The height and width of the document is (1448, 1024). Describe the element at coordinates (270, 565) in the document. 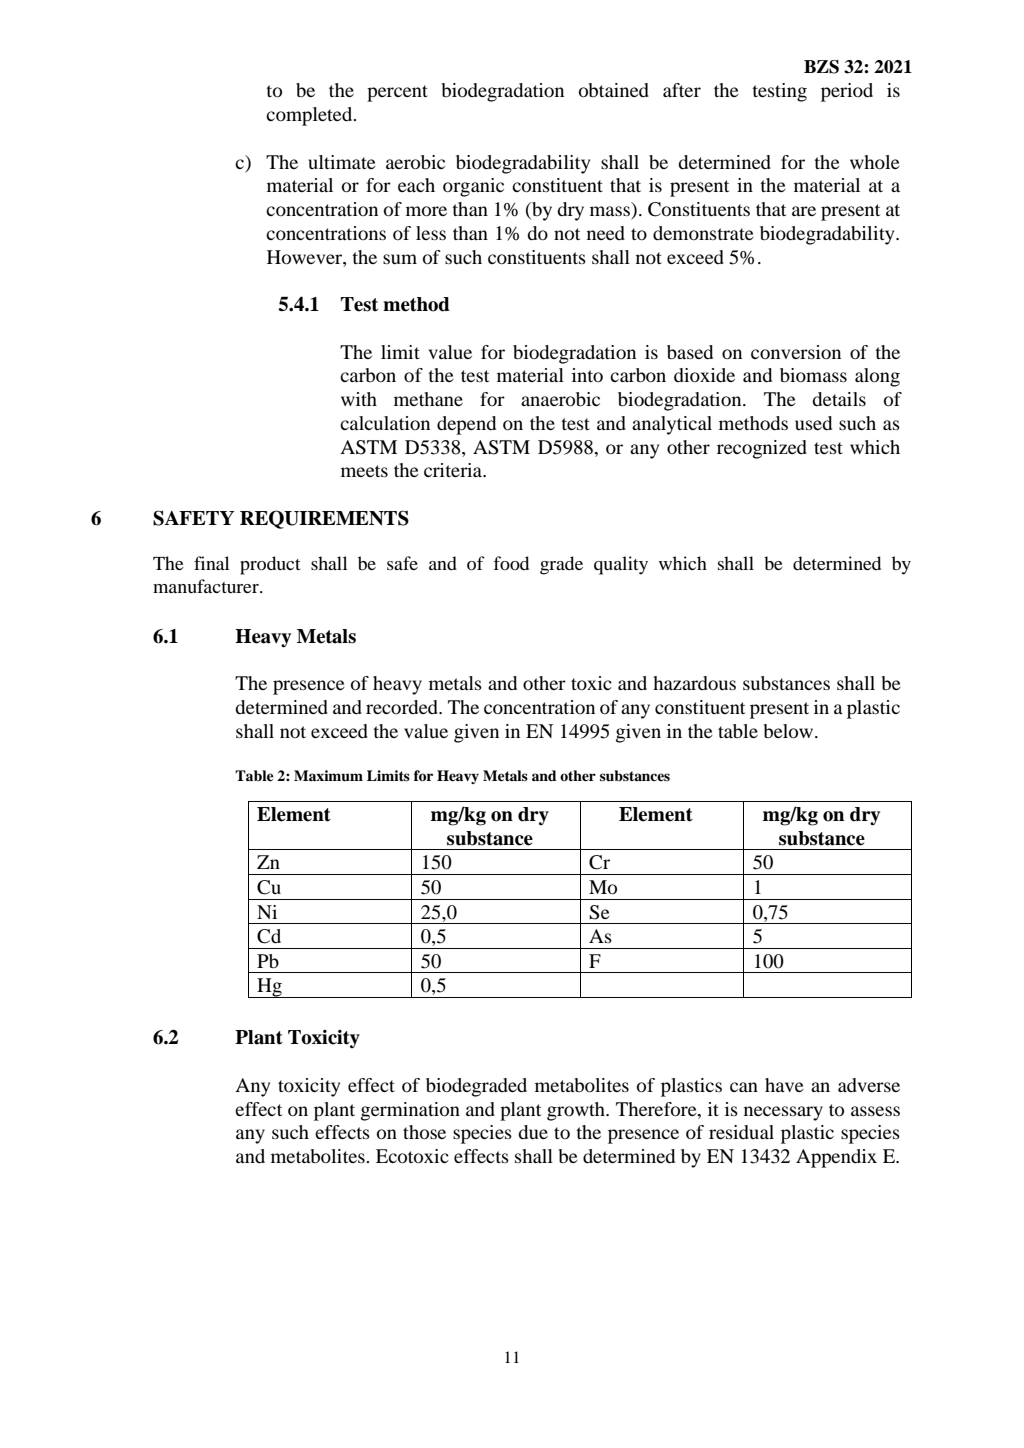

I see `product` at that location.
